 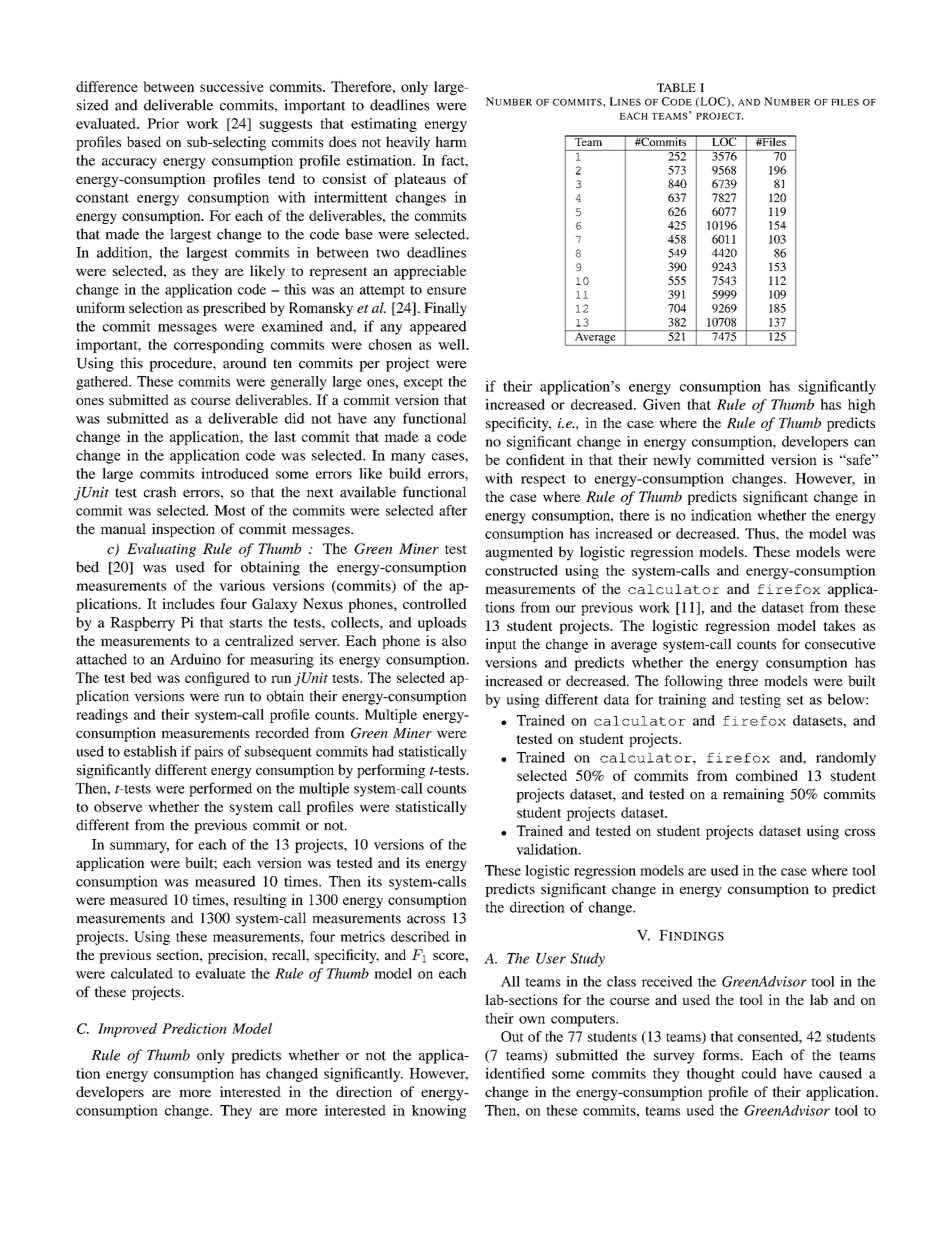 I want to click on Prior, so click(x=163, y=123).
